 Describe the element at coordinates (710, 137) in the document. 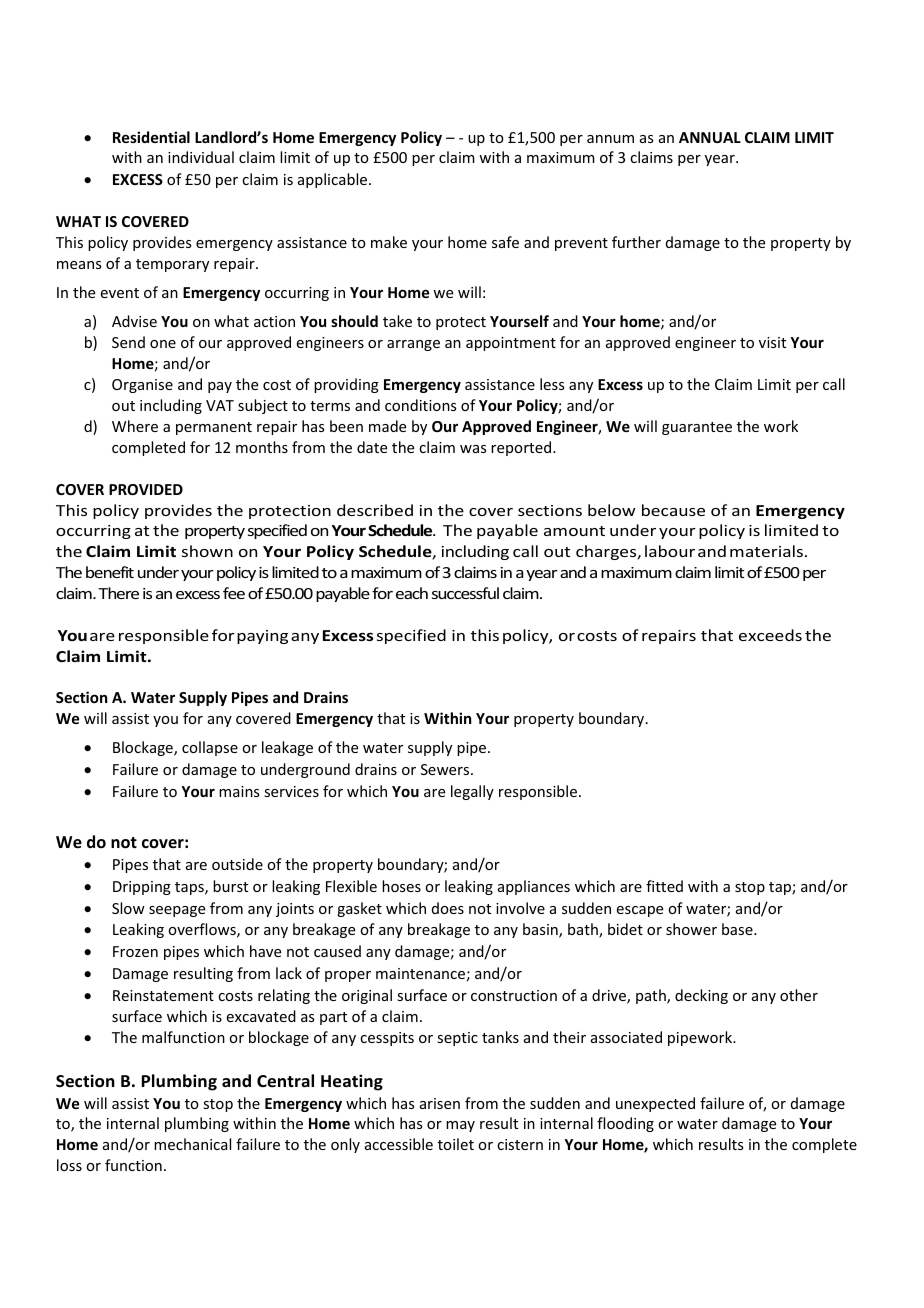

I see `ANNUAL` at that location.
